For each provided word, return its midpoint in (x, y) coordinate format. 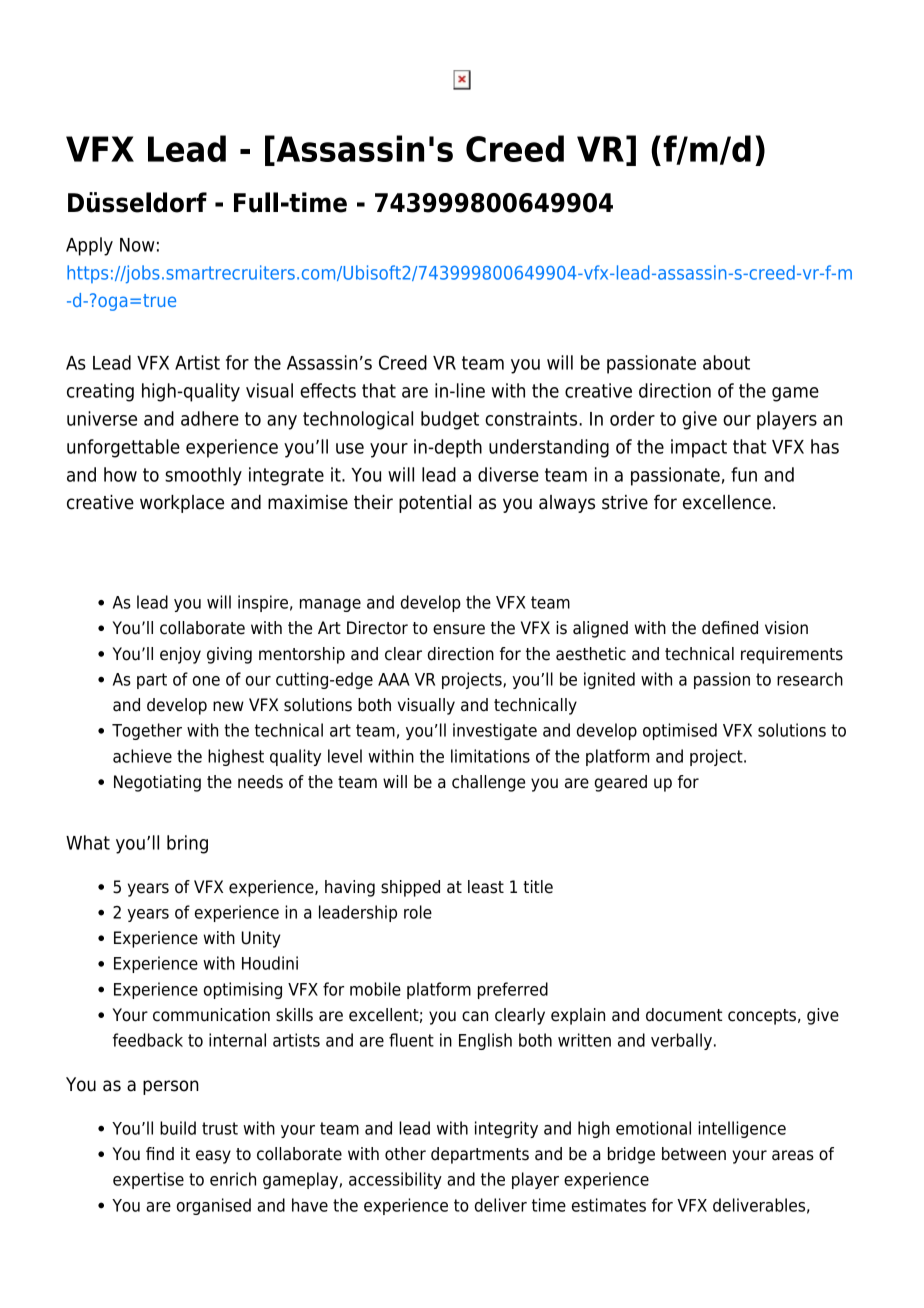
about (726, 362)
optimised (680, 731)
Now (137, 245)
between (694, 1154)
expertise (148, 1180)
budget (450, 420)
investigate (495, 731)
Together (147, 731)
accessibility (395, 1180)
